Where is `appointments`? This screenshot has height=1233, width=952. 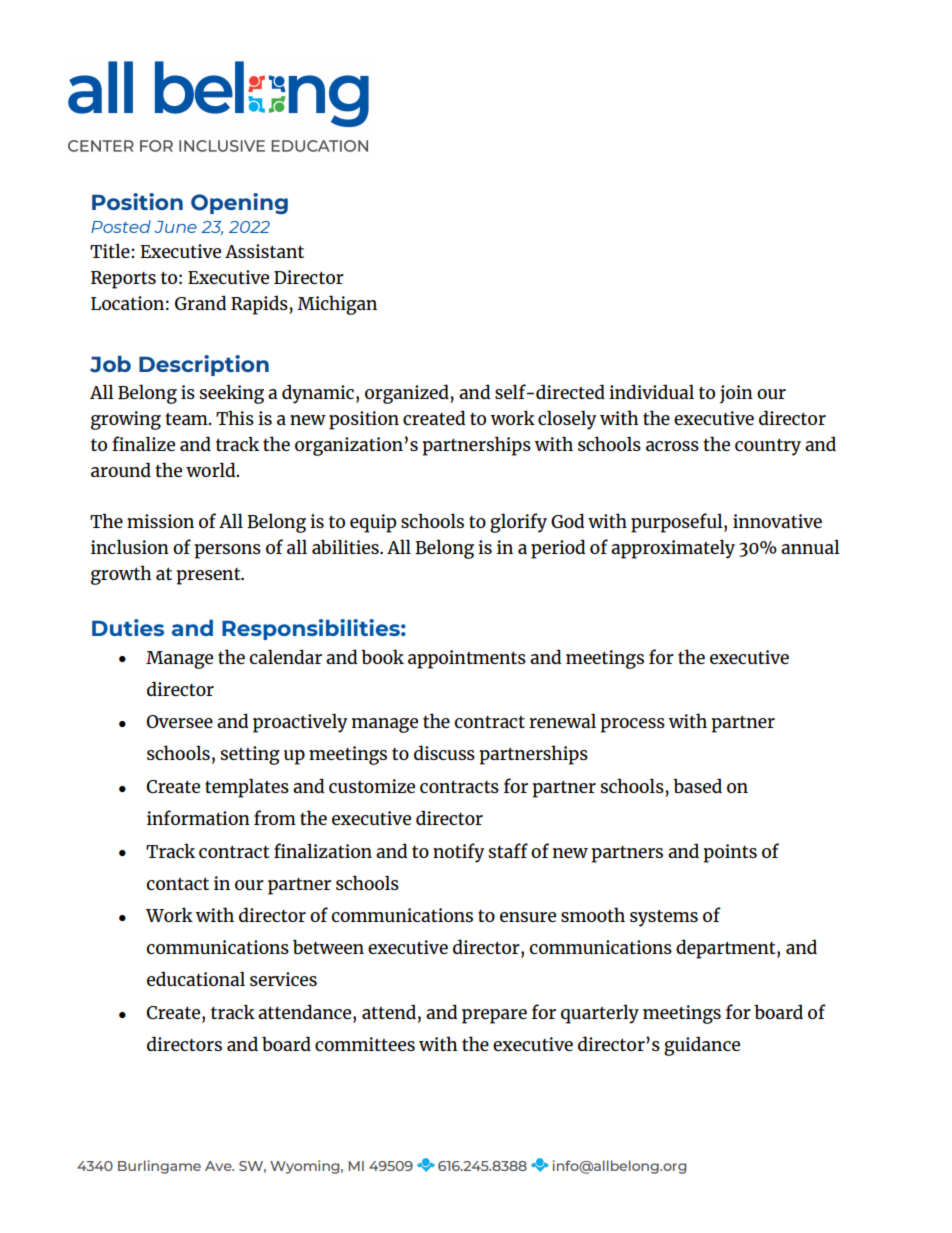
appointments is located at coordinates (467, 659).
